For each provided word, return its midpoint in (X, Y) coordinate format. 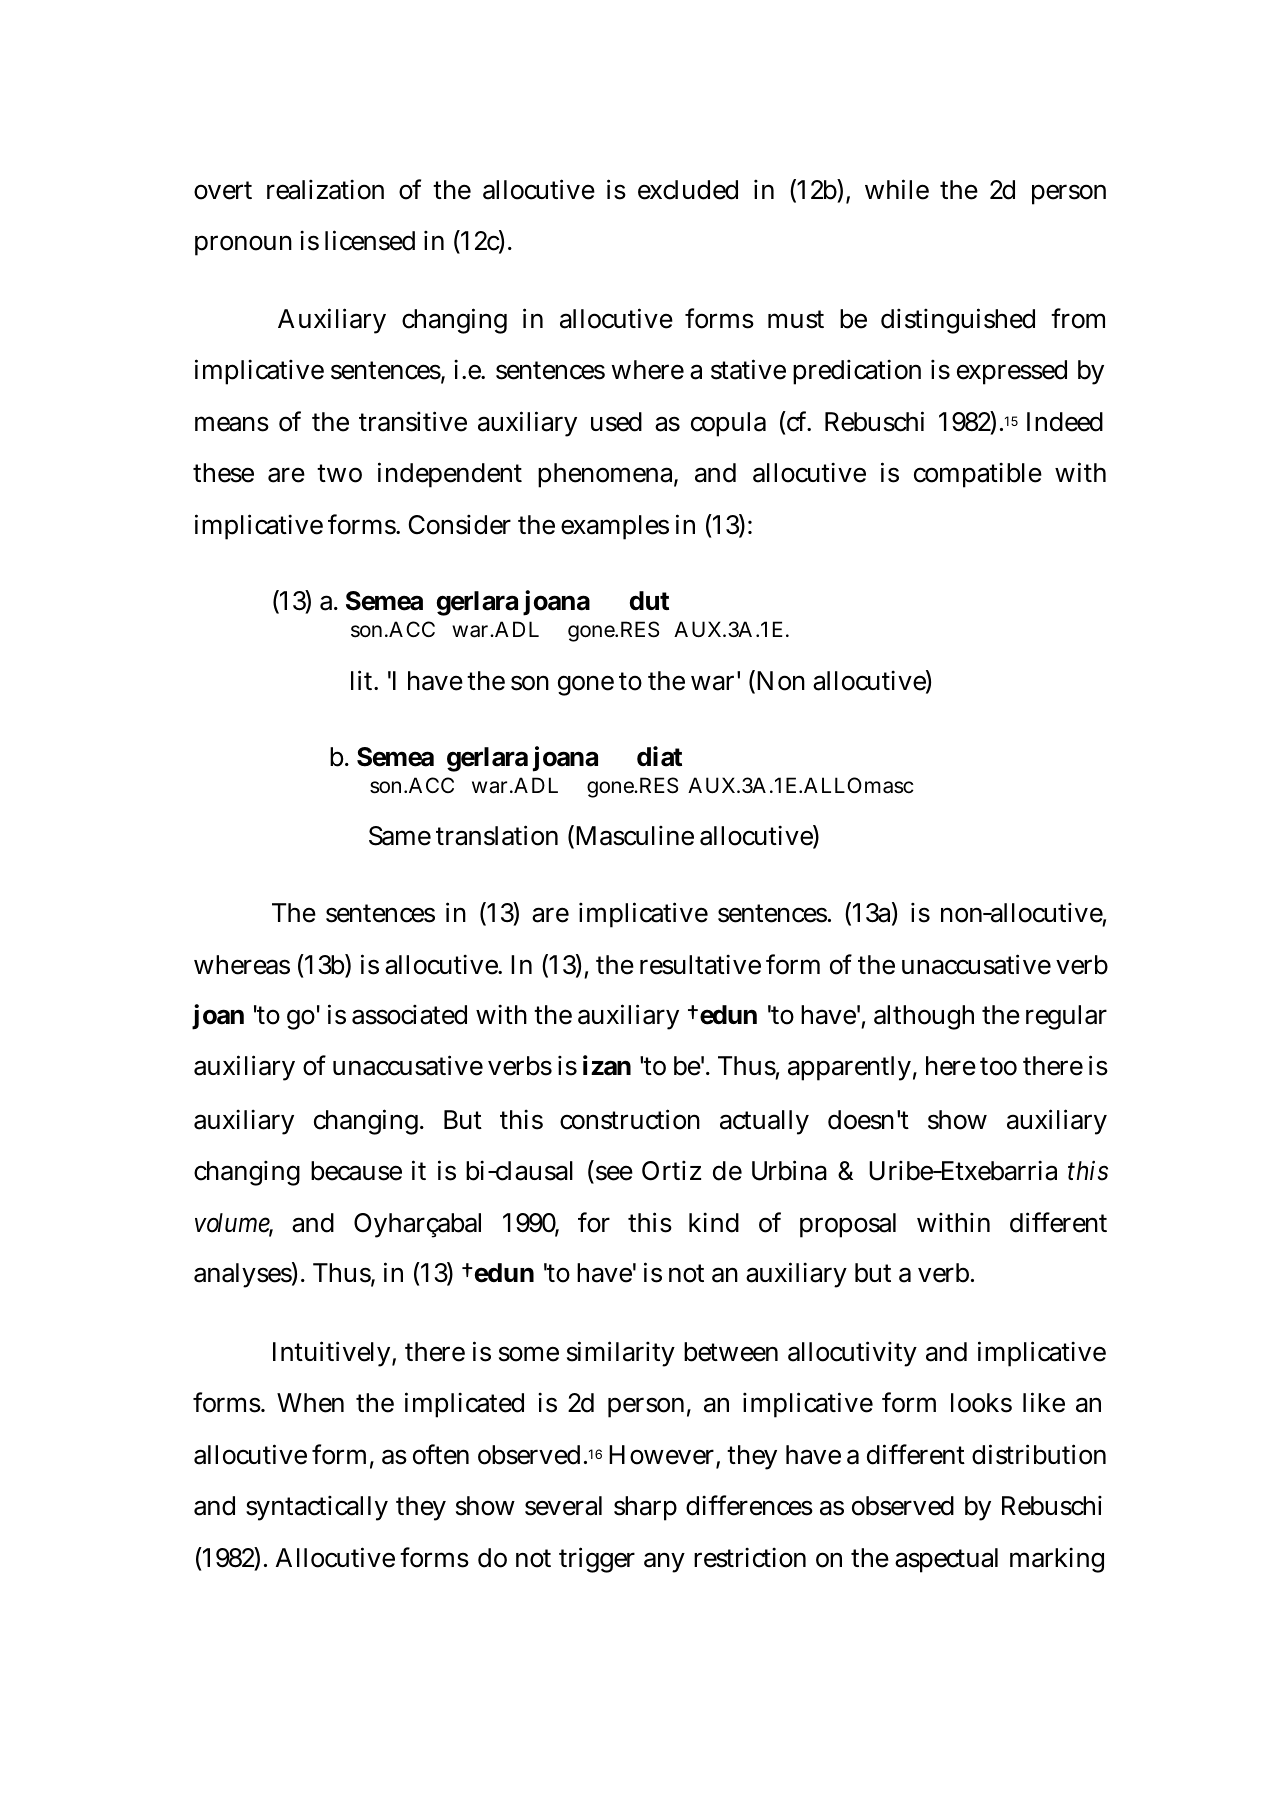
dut (649, 600)
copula (728, 424)
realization (325, 189)
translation (497, 835)
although (924, 1017)
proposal (848, 1225)
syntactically (317, 1508)
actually (764, 1122)
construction (630, 1119)
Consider (459, 524)
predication (857, 372)
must (796, 319)
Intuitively (331, 1354)
